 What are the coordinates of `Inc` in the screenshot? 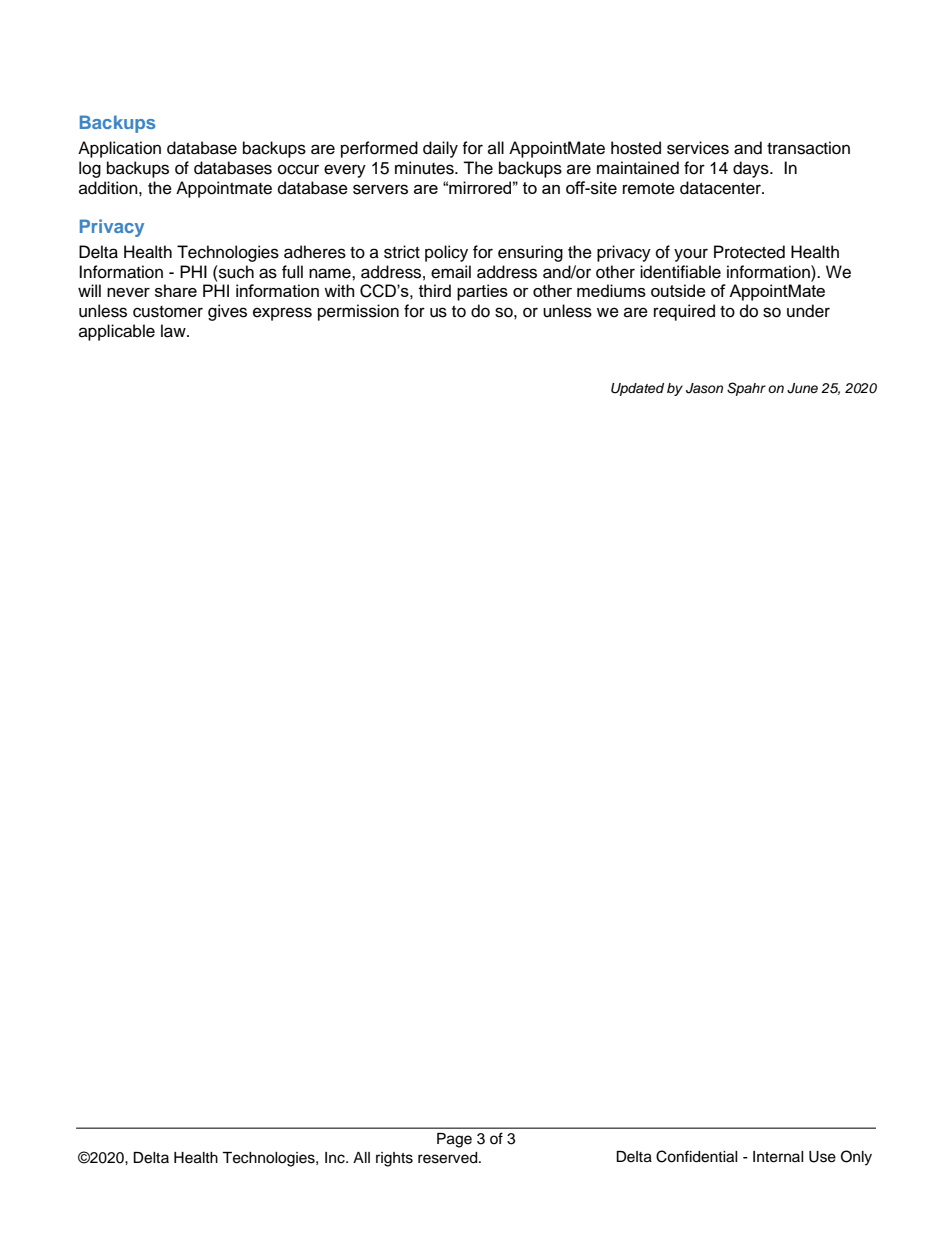 It's located at (336, 1158).
